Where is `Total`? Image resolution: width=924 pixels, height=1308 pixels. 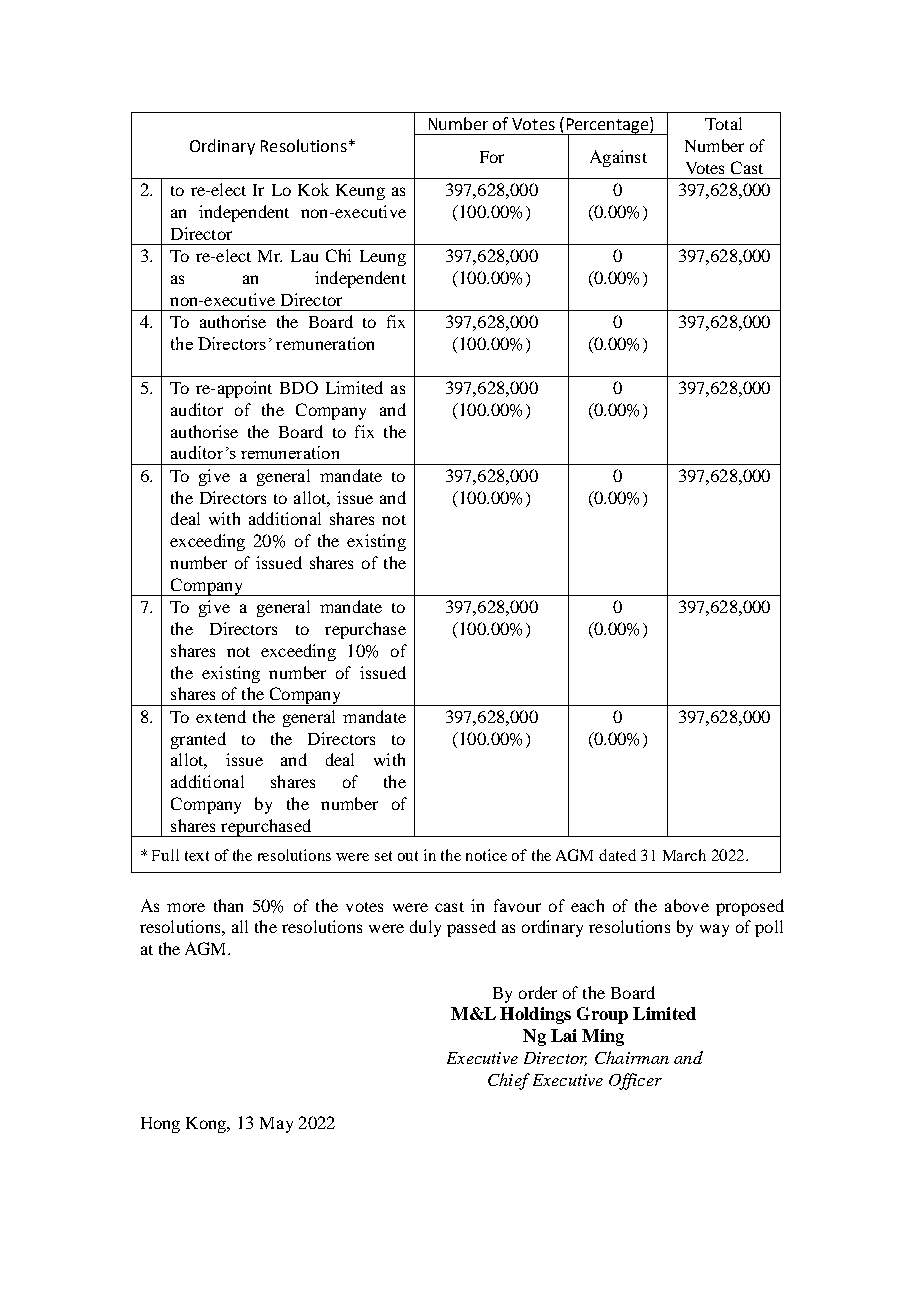 Total is located at coordinates (723, 123).
